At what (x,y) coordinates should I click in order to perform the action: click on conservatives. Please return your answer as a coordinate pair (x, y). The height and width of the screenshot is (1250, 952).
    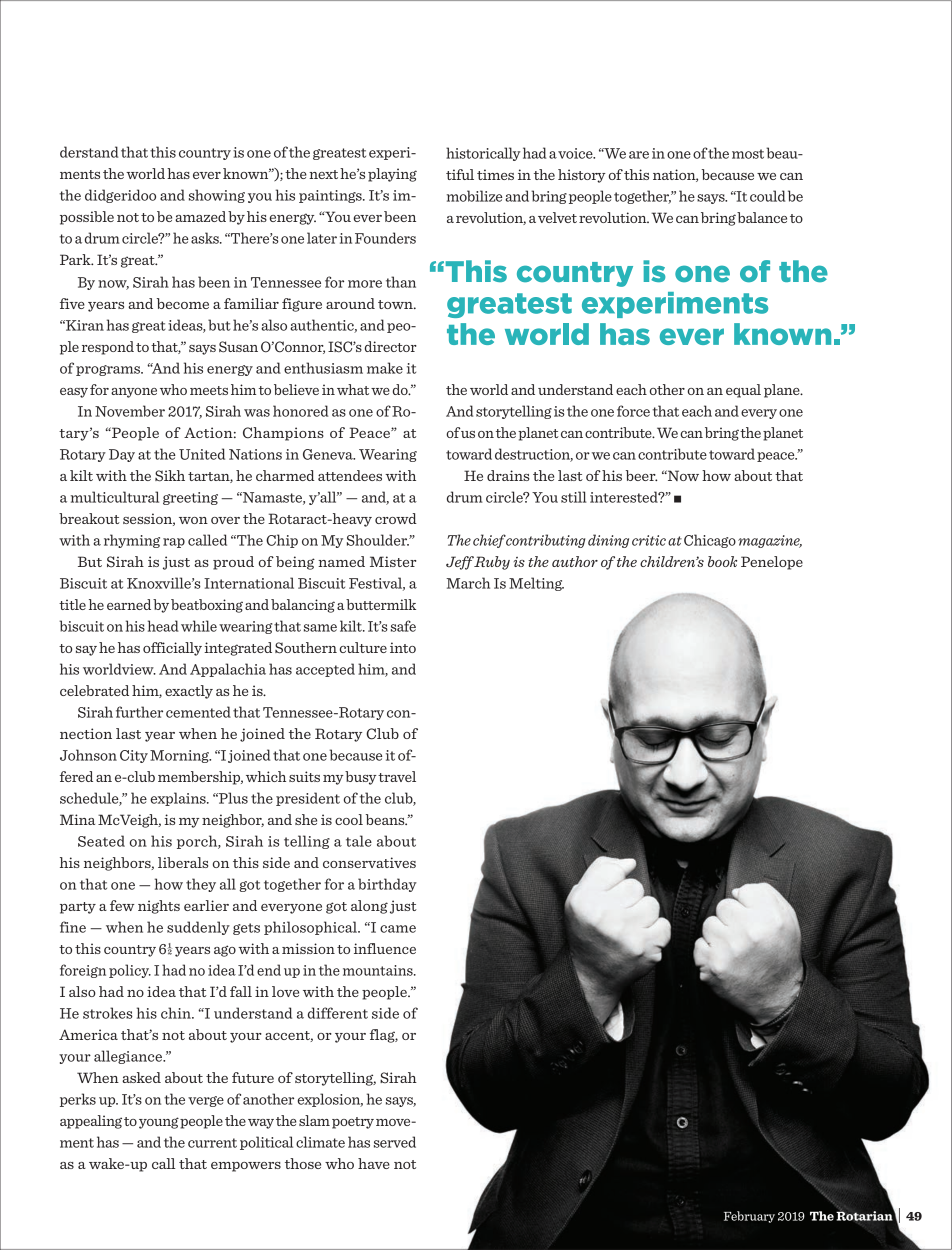
    Looking at the image, I should click on (369, 862).
